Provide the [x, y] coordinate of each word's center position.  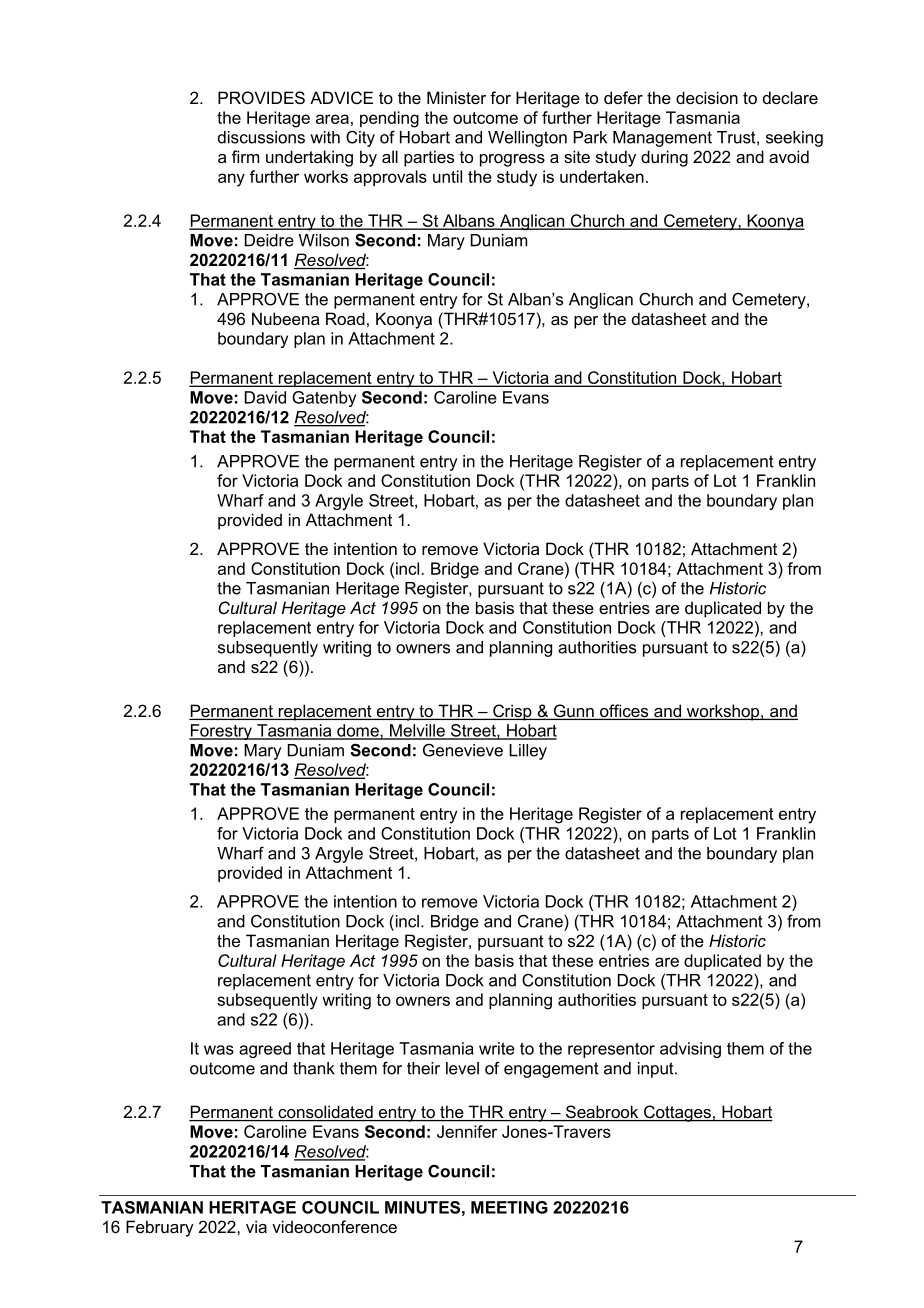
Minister [456, 97]
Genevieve [463, 750]
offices [624, 712]
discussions [261, 137]
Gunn [573, 712]
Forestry [221, 732]
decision [707, 97]
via [256, 1226]
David [265, 397]
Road [345, 318]
